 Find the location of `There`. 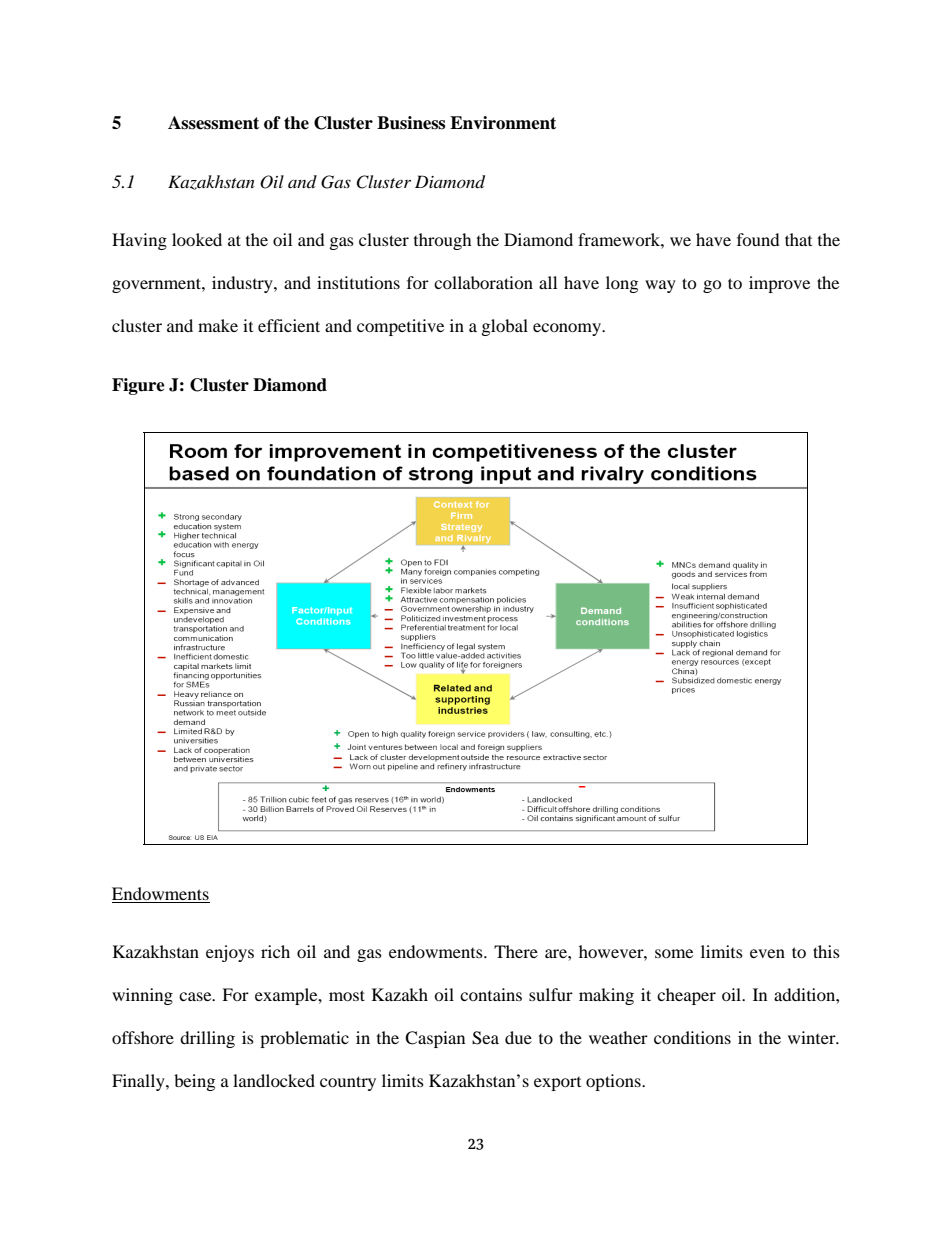

There is located at coordinates (516, 951).
